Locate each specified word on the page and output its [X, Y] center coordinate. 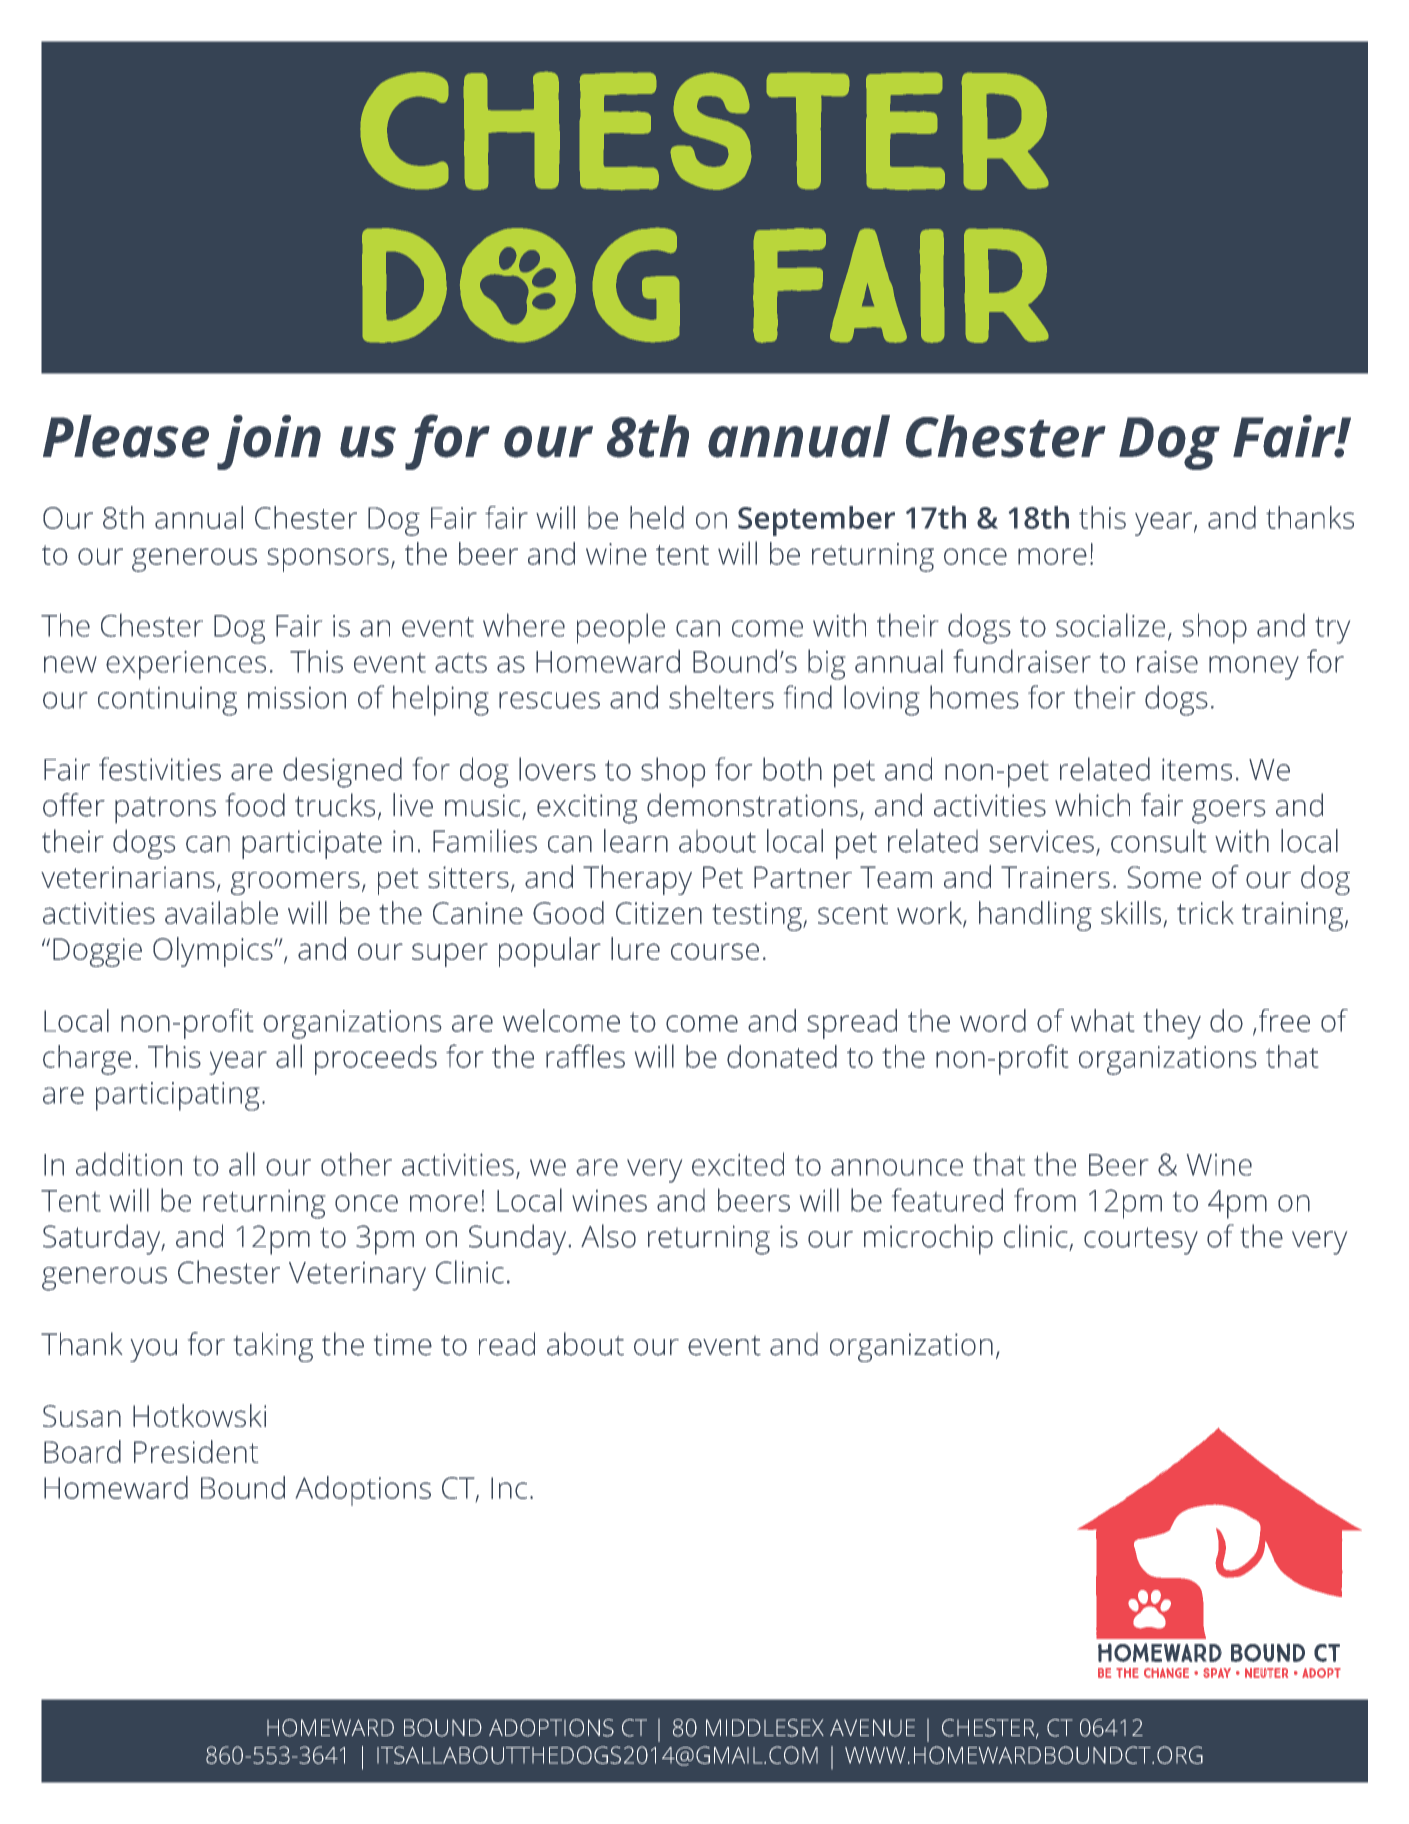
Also [608, 1236]
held [657, 517]
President [196, 1451]
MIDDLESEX [765, 1728]
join [269, 442]
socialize [1110, 625]
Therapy [637, 880]
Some [1164, 877]
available [221, 912]
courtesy [1141, 1241]
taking [273, 1347]
